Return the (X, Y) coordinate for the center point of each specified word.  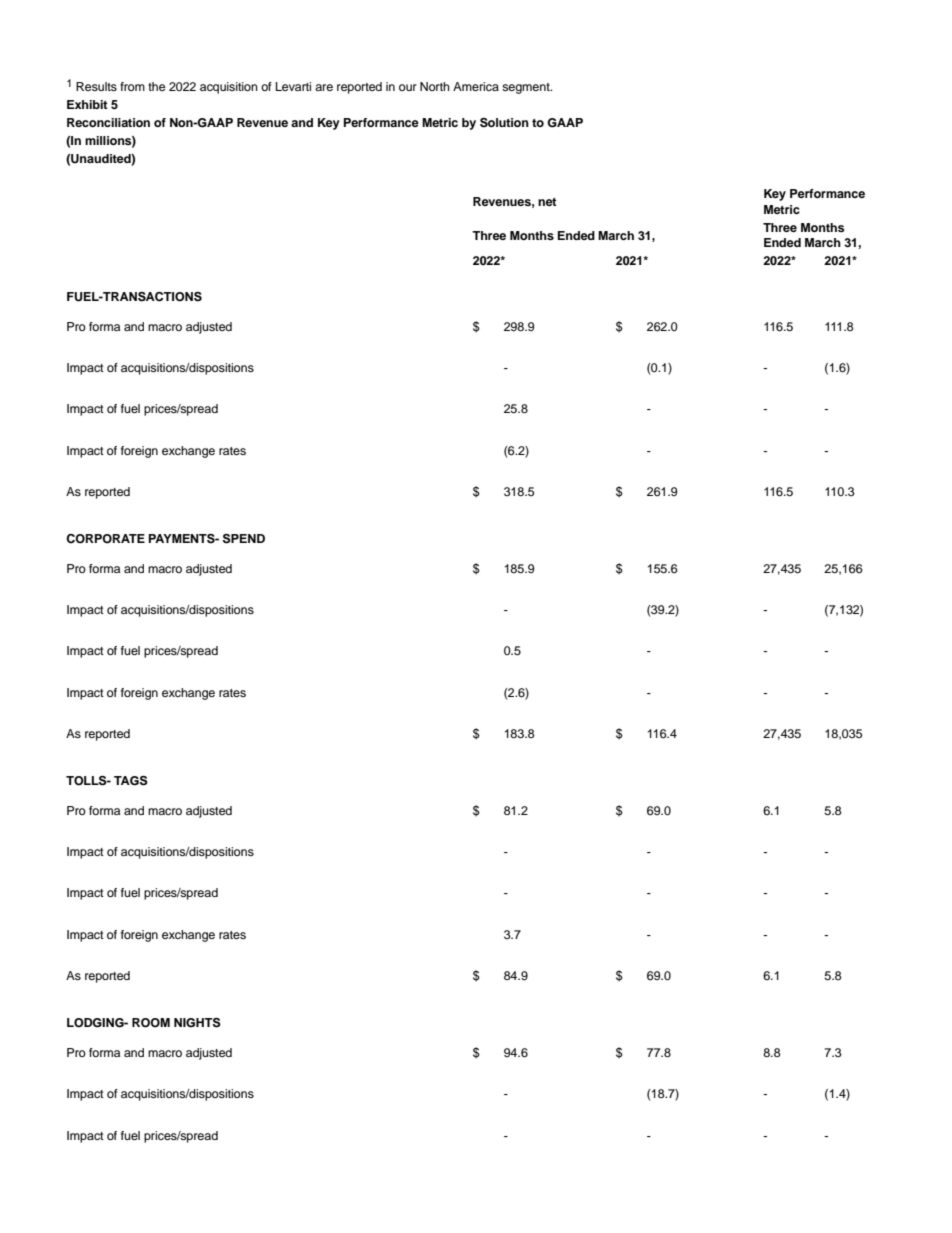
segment (527, 88)
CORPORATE (105, 539)
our (408, 87)
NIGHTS (197, 1023)
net (547, 202)
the (156, 86)
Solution (504, 123)
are (324, 87)
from (132, 86)
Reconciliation (108, 122)
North (435, 86)
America (476, 86)
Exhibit (87, 104)
